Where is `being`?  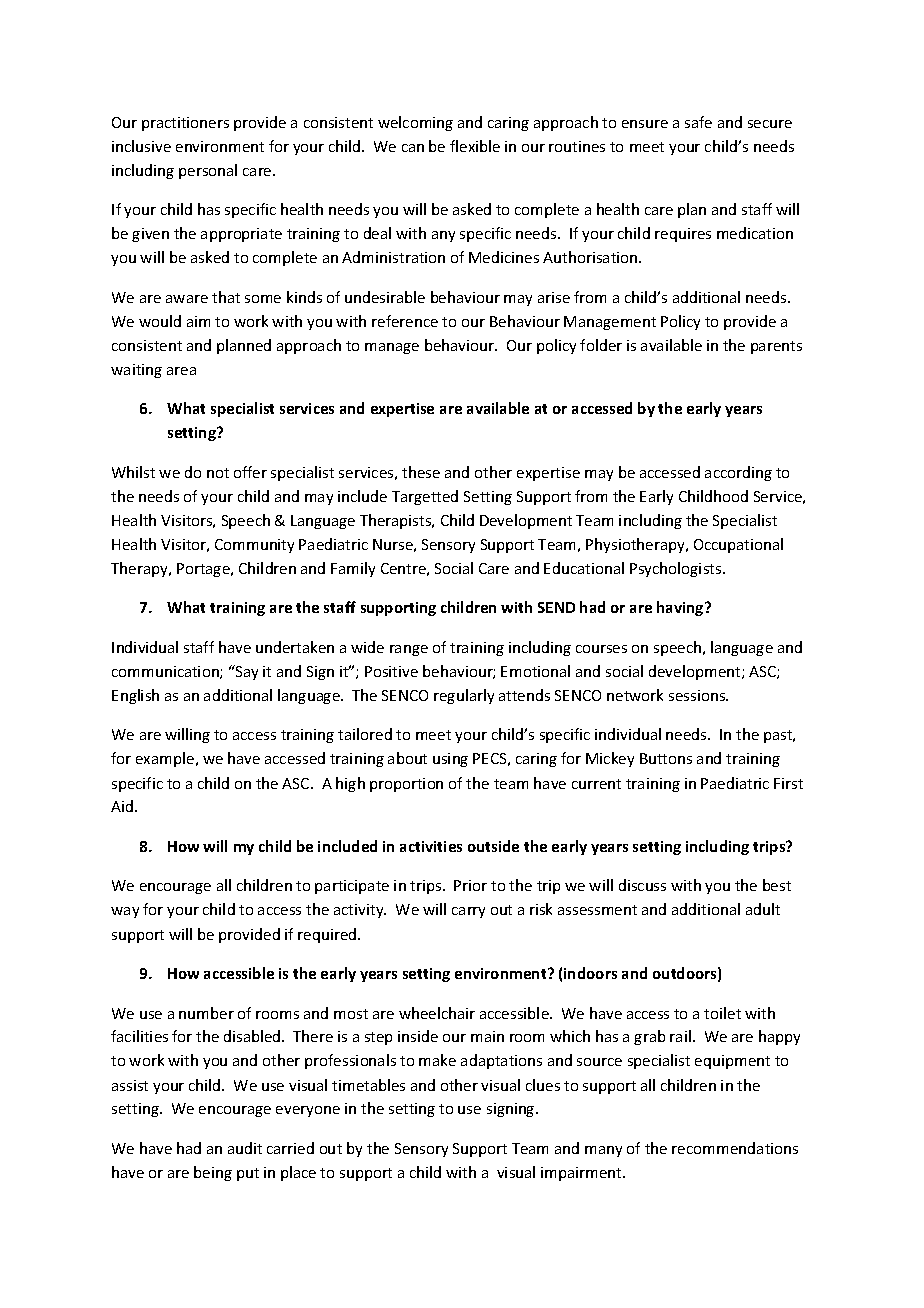 being is located at coordinates (213, 1173).
